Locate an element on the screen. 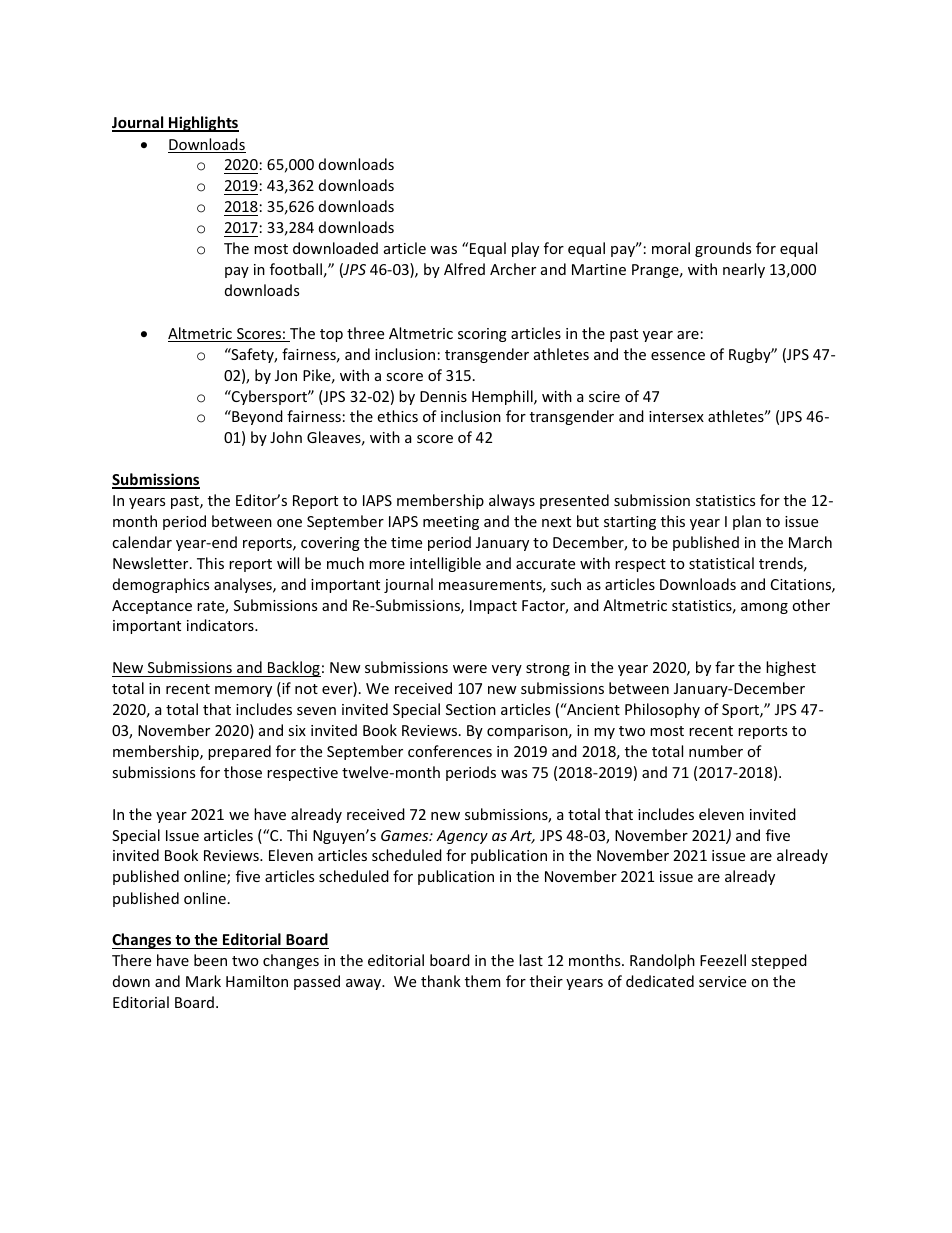  scoring is located at coordinates (482, 335).
